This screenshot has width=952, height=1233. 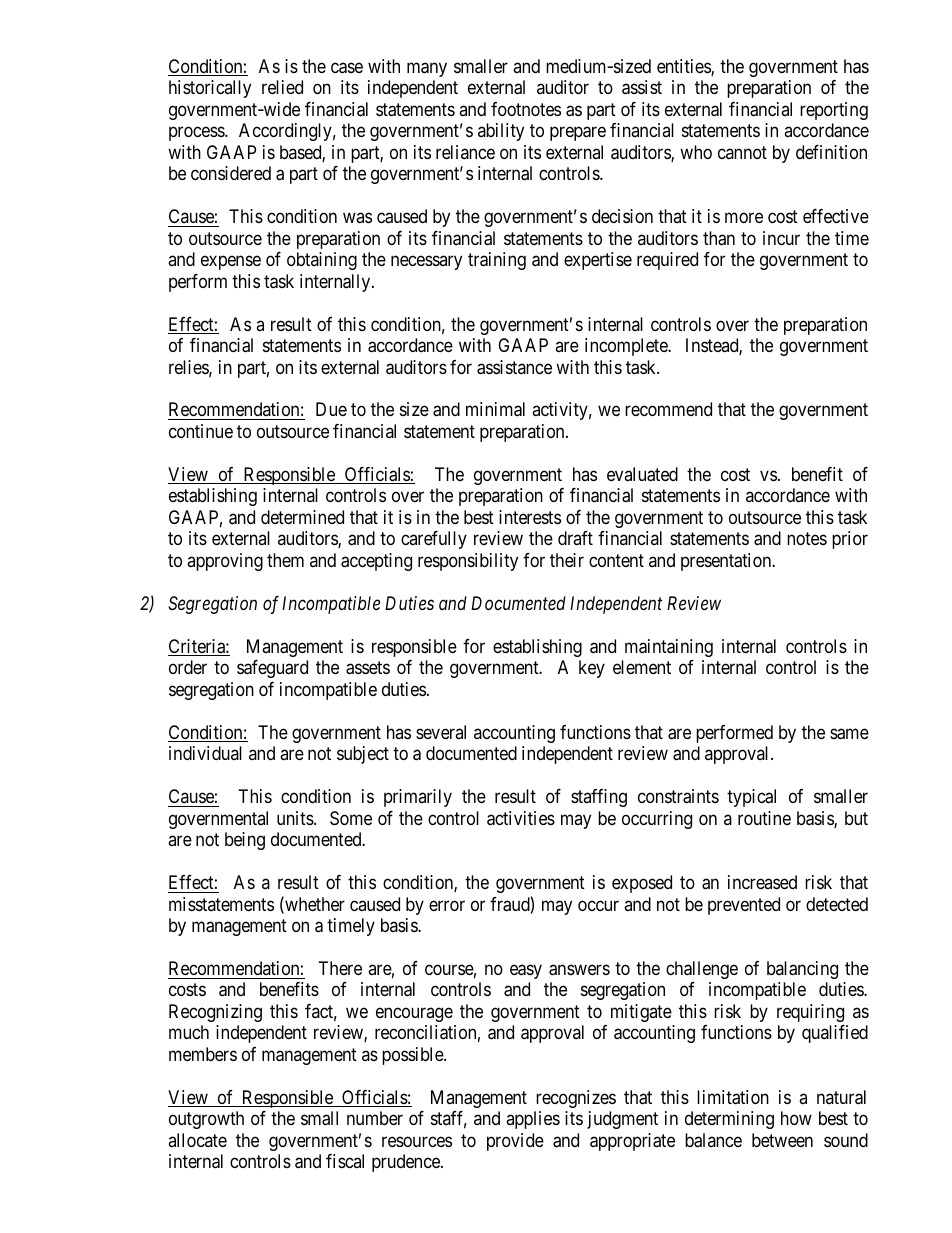 What do you see at coordinates (501, 132) in the screenshot?
I see `ability` at bounding box center [501, 132].
